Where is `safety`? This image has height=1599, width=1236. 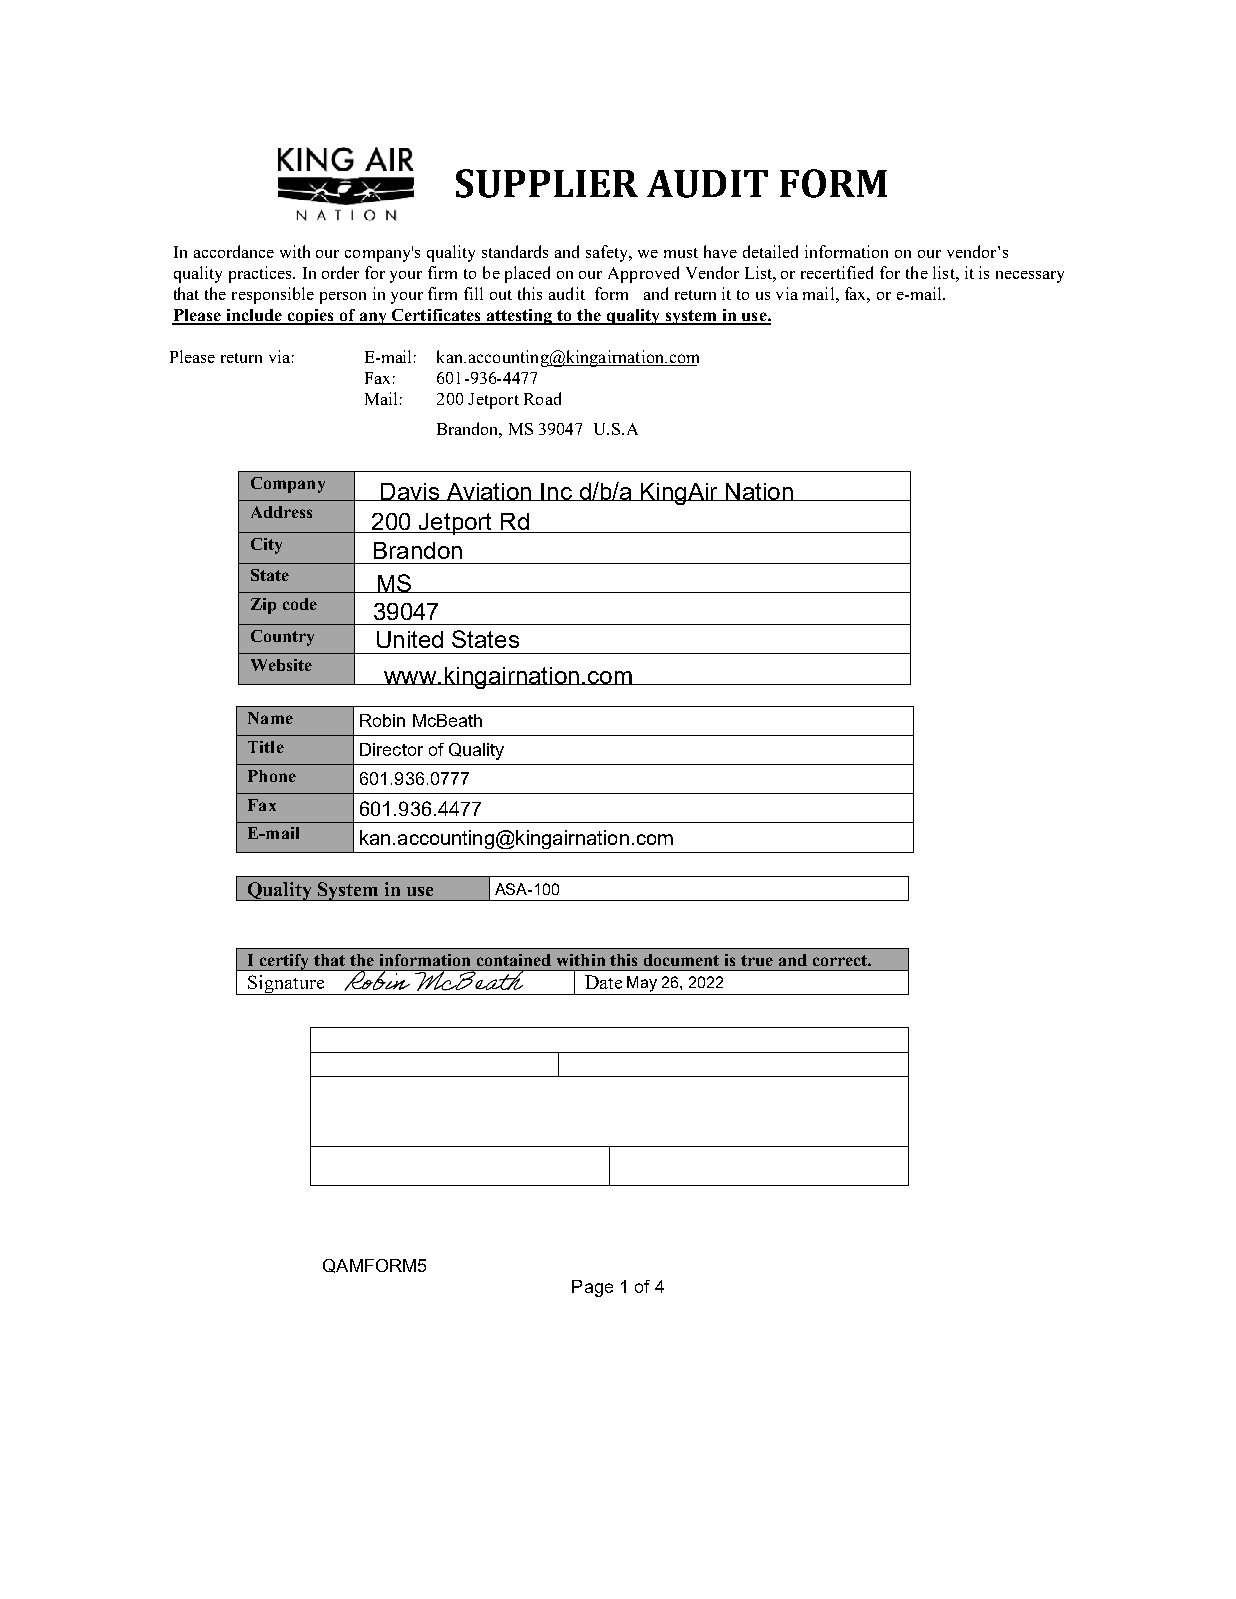
safety is located at coordinates (608, 253).
